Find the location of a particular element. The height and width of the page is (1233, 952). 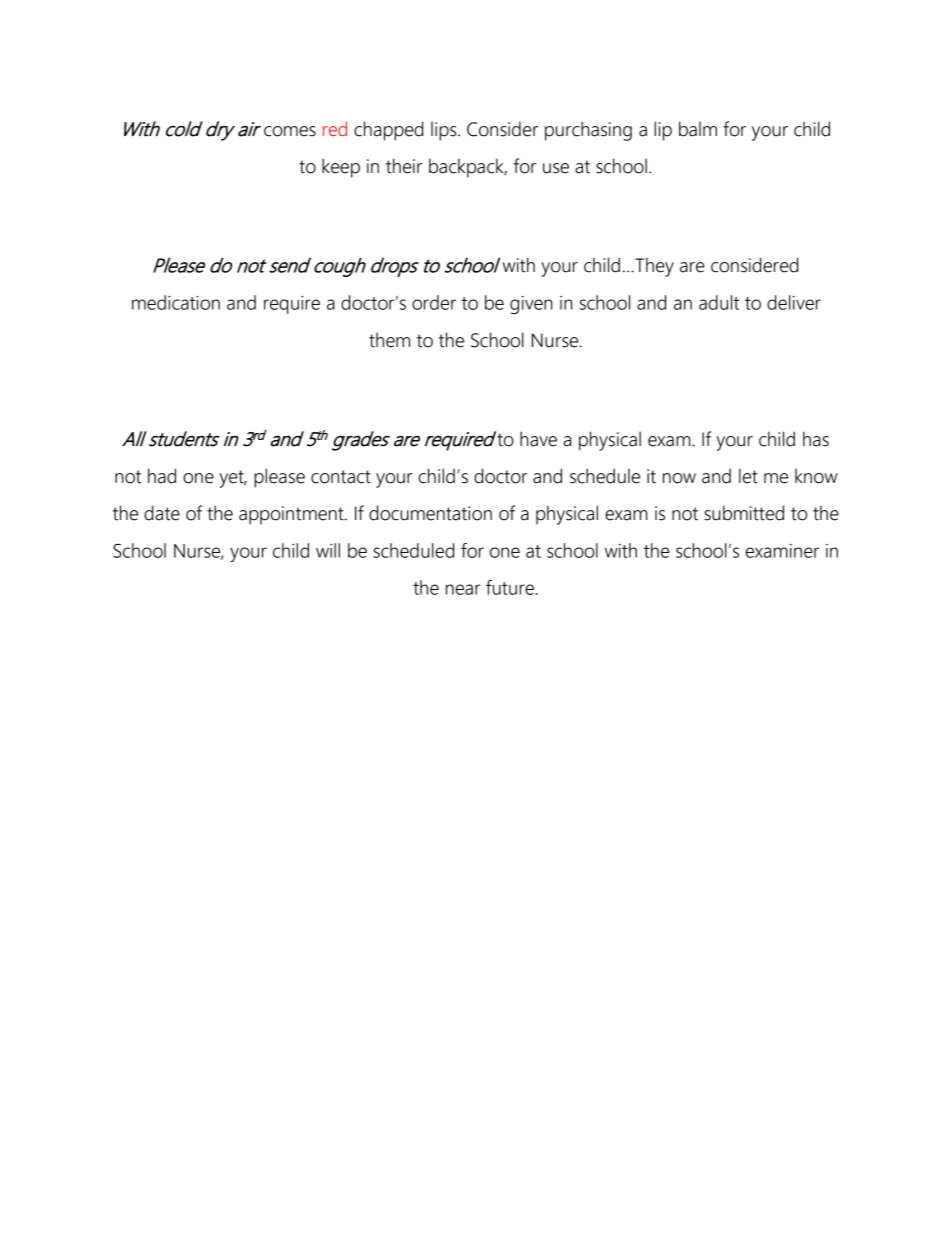

adult is located at coordinates (719, 302).
